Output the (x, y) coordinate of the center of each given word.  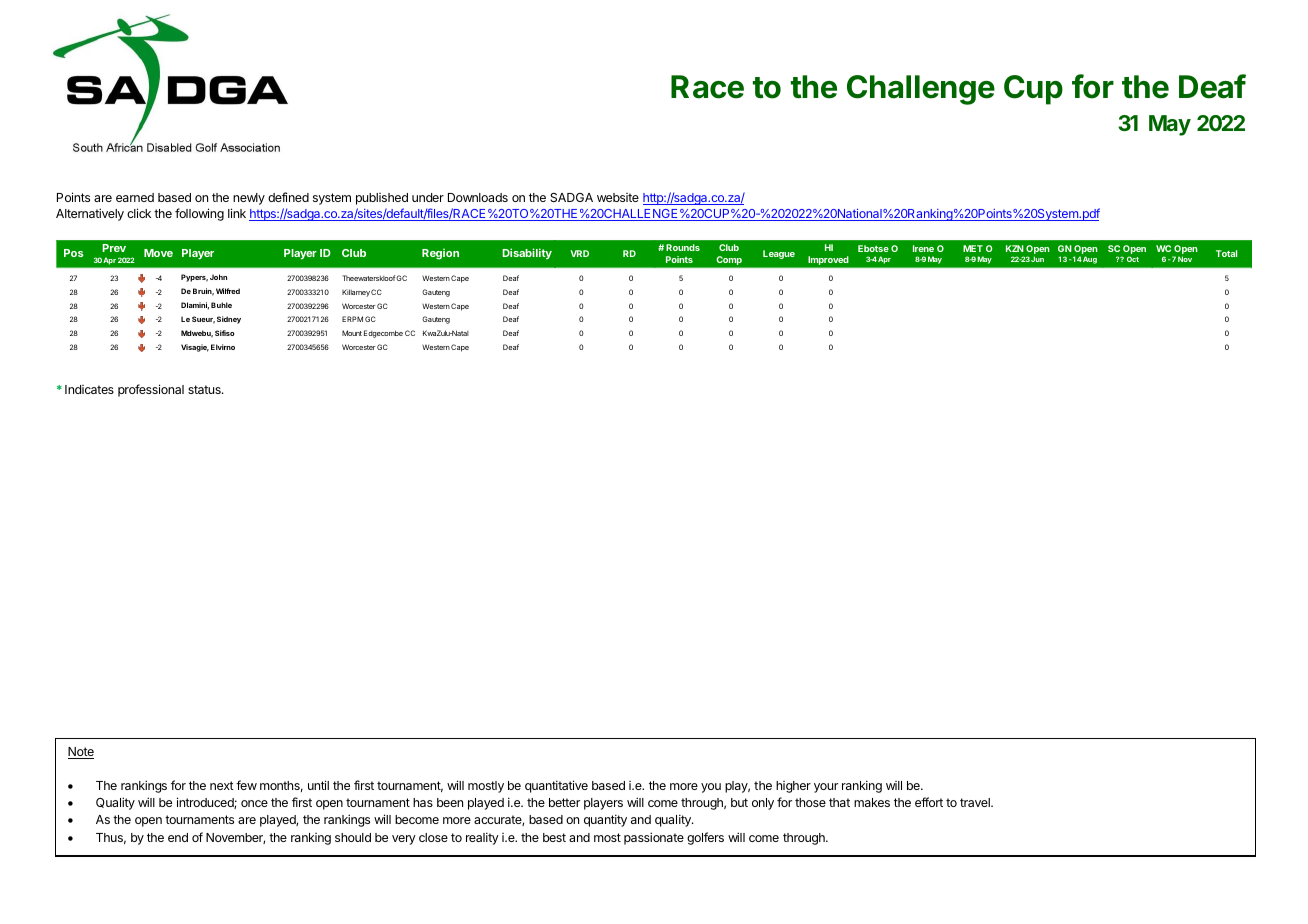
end (178, 837)
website (618, 197)
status (205, 389)
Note (81, 753)
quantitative (556, 786)
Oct (1133, 259)
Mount (352, 333)
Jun (1037, 259)
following (199, 214)
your (826, 788)
